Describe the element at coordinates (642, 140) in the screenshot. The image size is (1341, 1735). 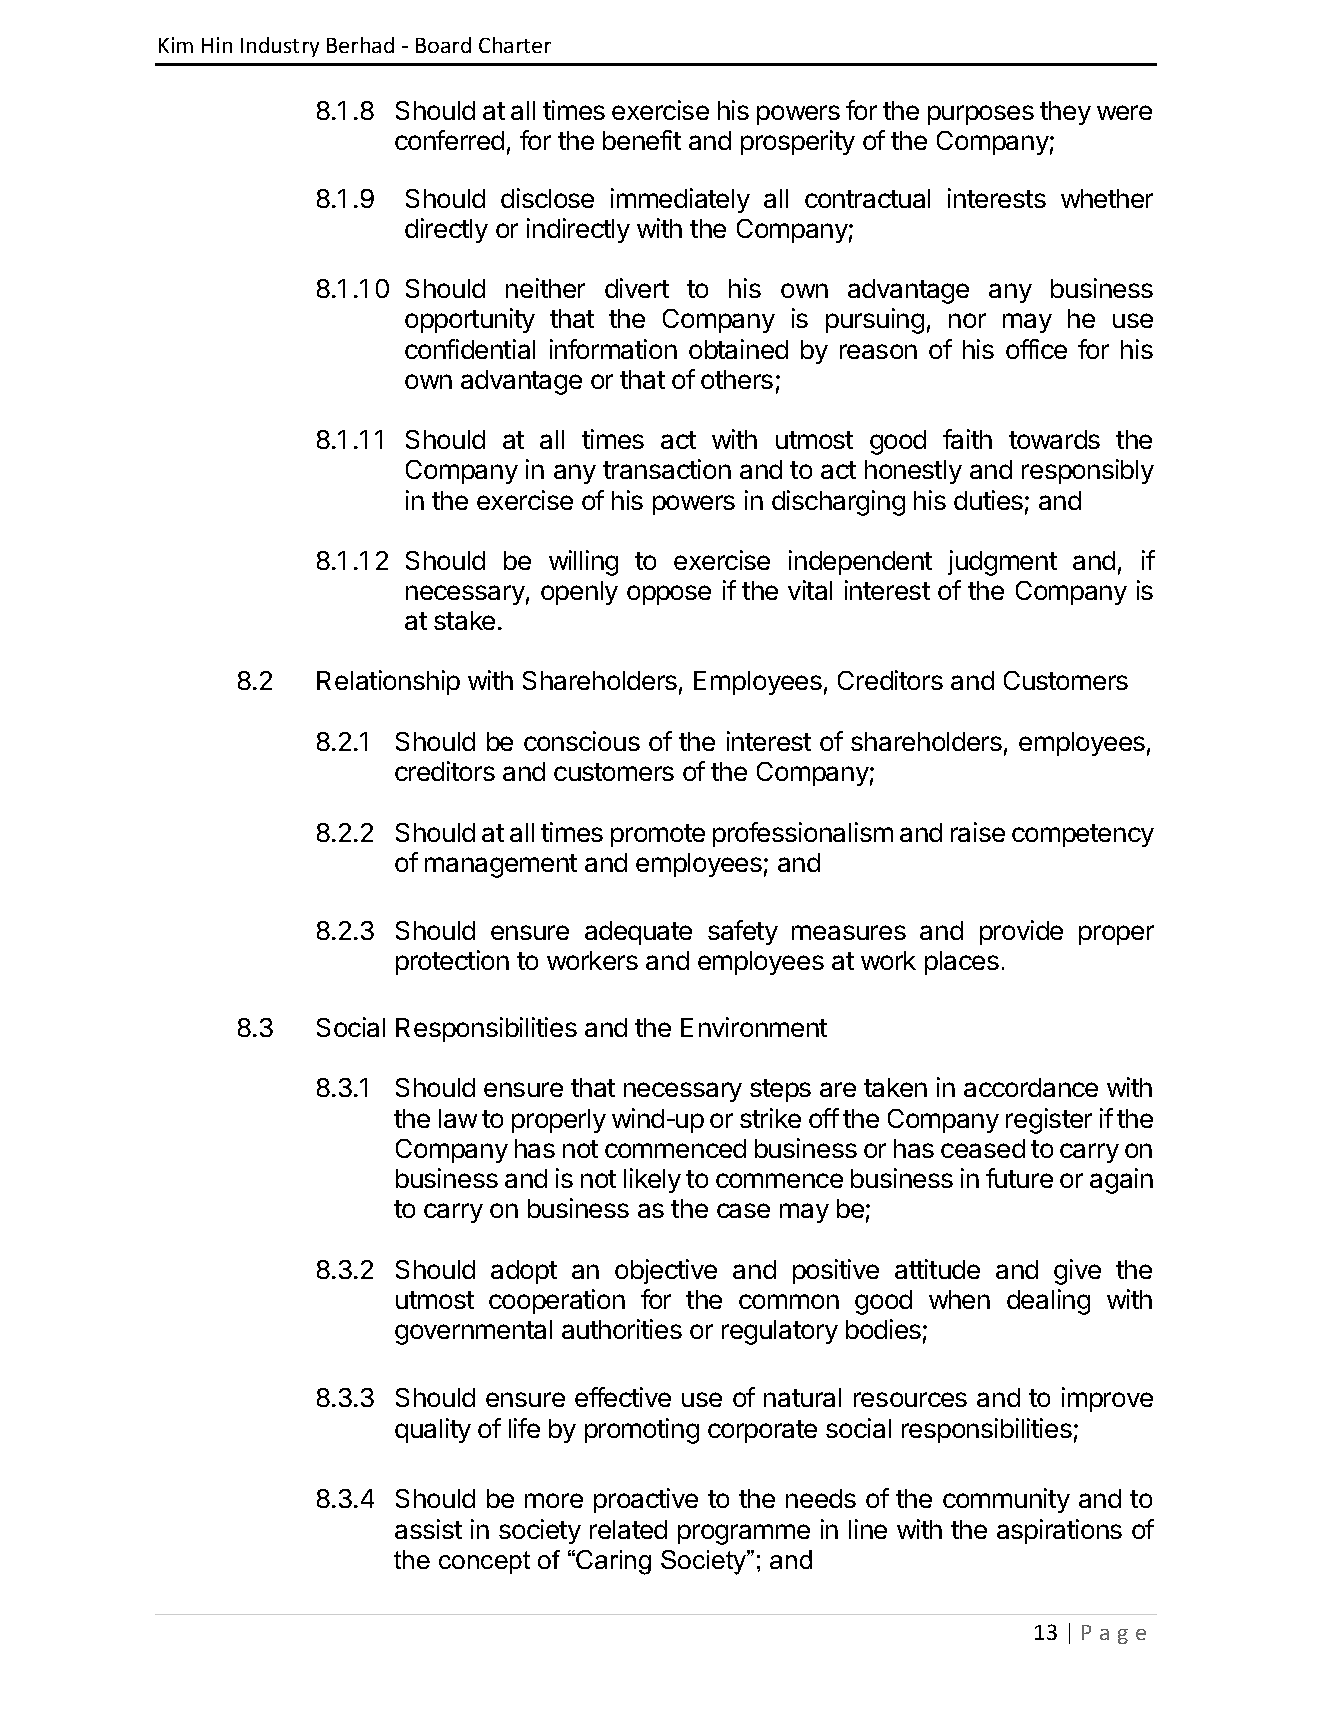
I see `benefit` at that location.
